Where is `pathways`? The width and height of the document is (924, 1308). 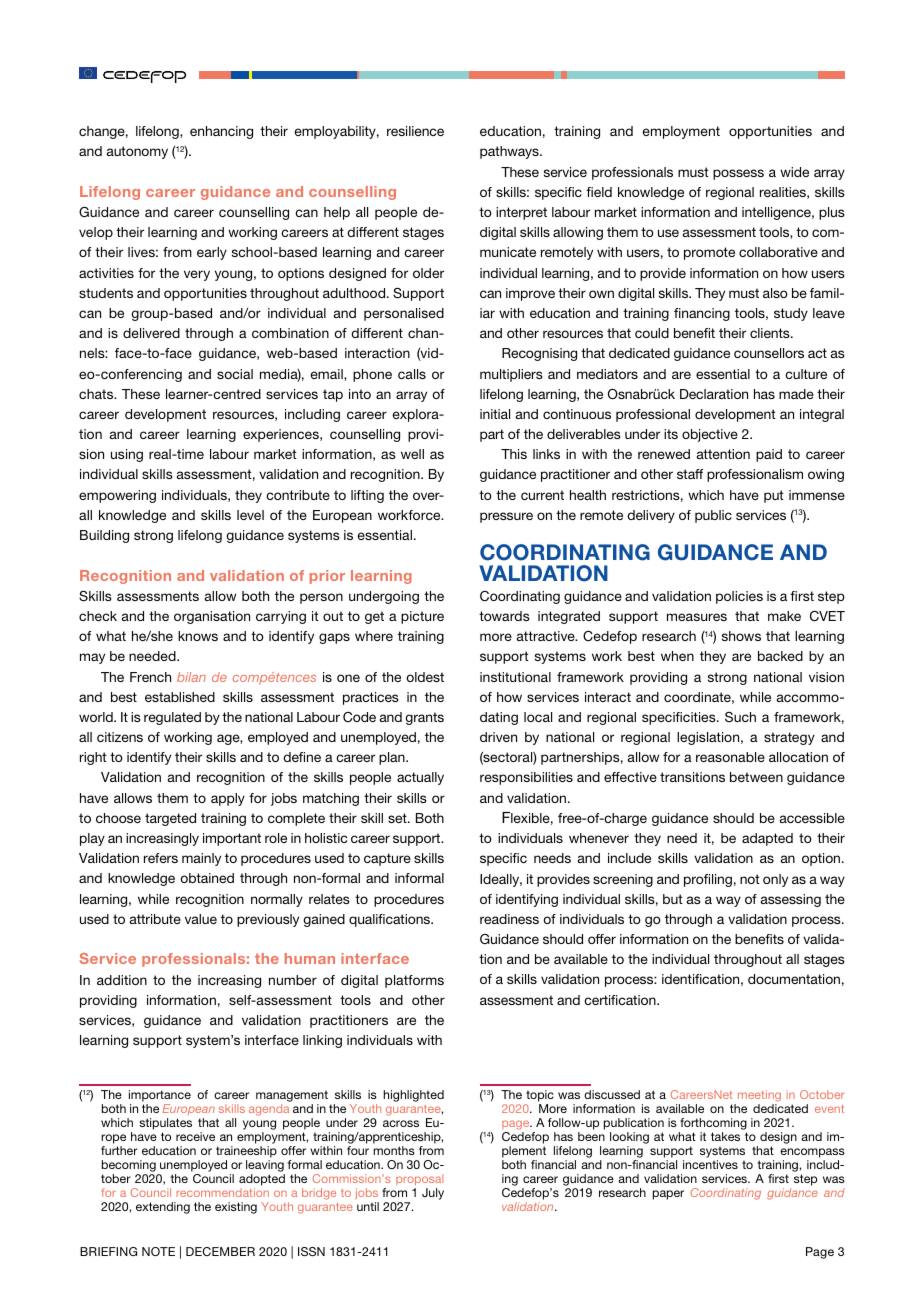
pathways is located at coordinates (510, 152).
